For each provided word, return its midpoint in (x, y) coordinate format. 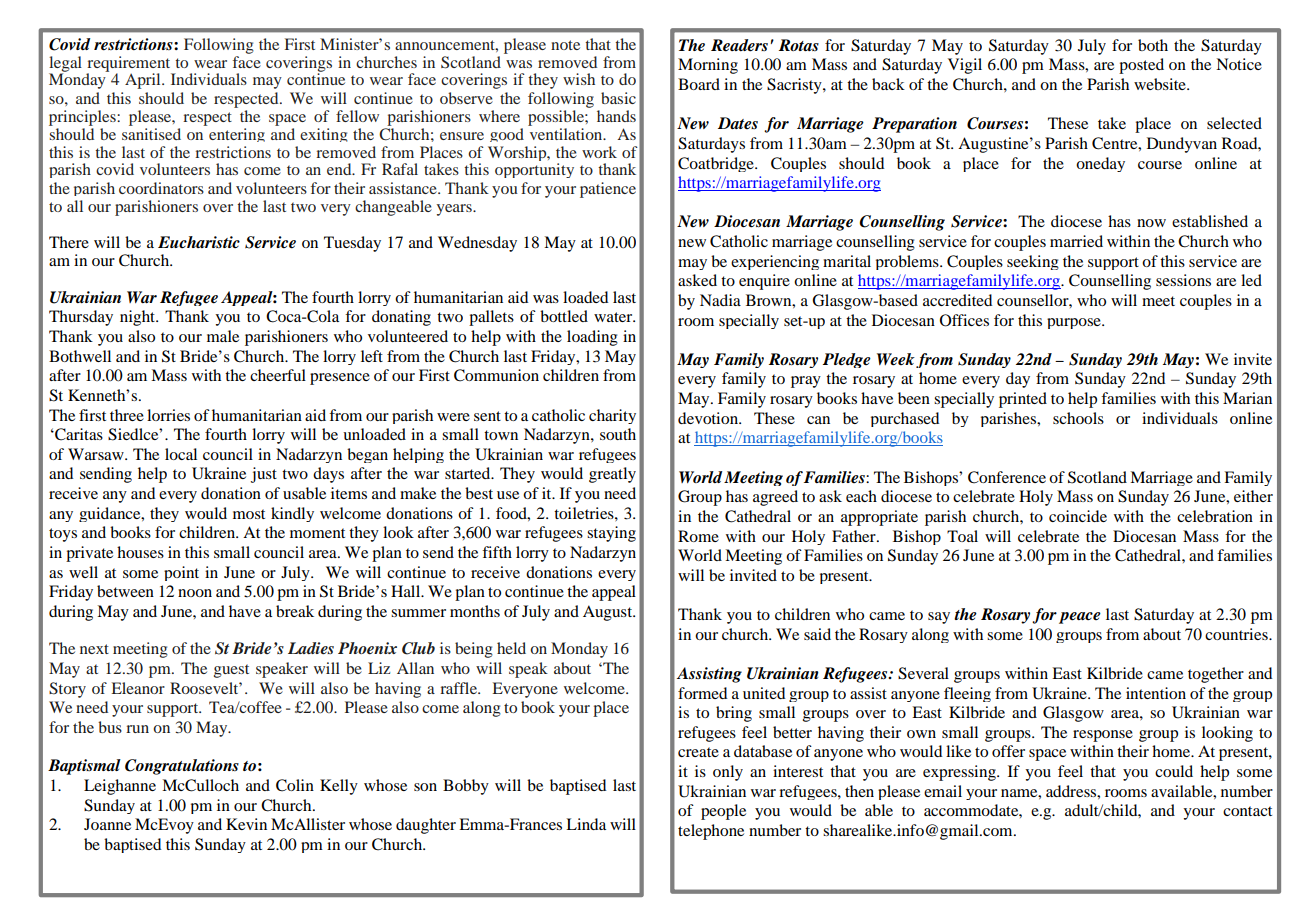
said (817, 634)
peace (1080, 618)
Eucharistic (199, 242)
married (1076, 241)
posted (1141, 66)
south (618, 434)
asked (697, 280)
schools (1078, 418)
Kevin (246, 824)
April (144, 81)
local (181, 454)
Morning (708, 66)
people (723, 812)
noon (195, 593)
